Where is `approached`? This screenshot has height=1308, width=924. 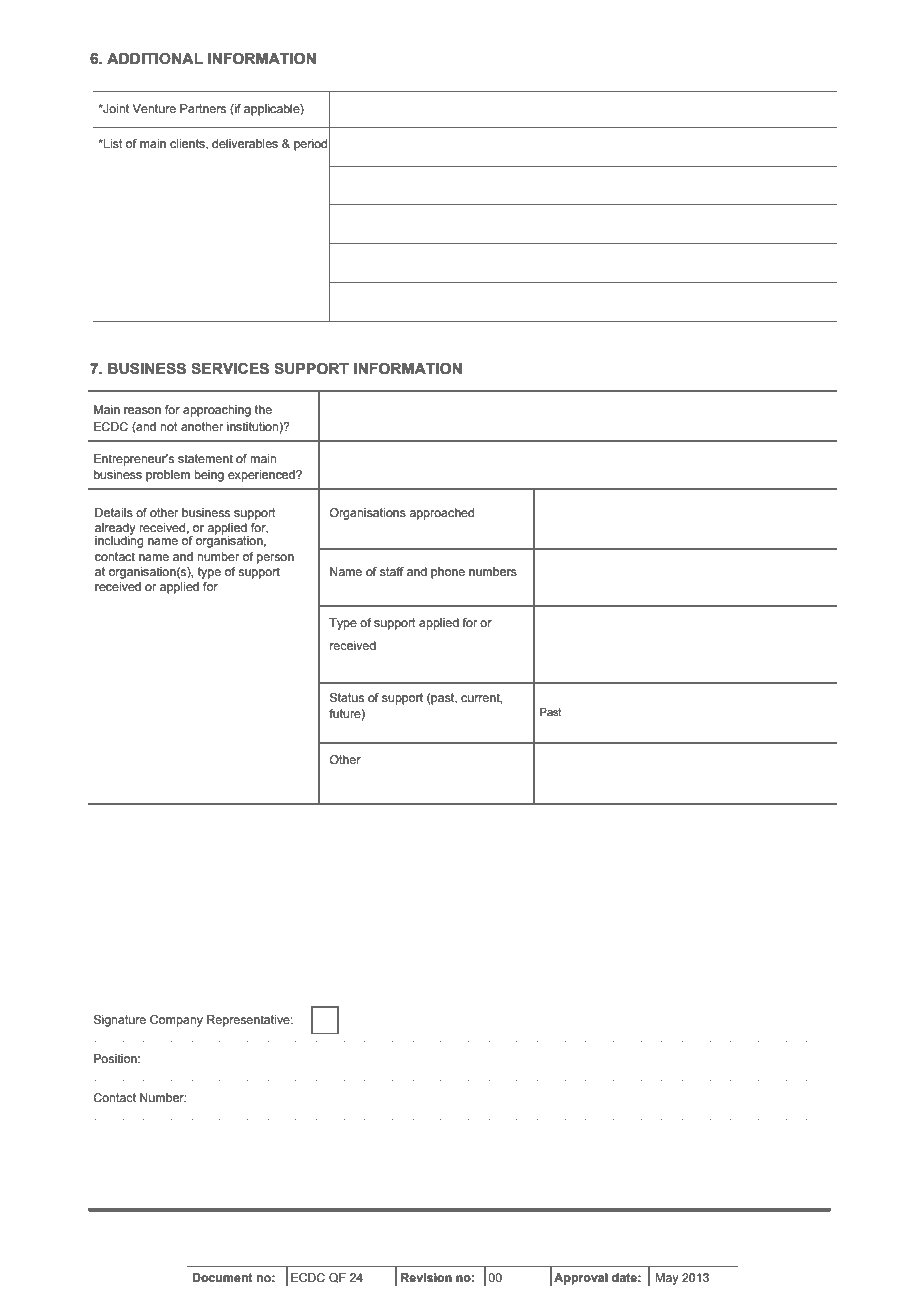
approached is located at coordinates (441, 514).
